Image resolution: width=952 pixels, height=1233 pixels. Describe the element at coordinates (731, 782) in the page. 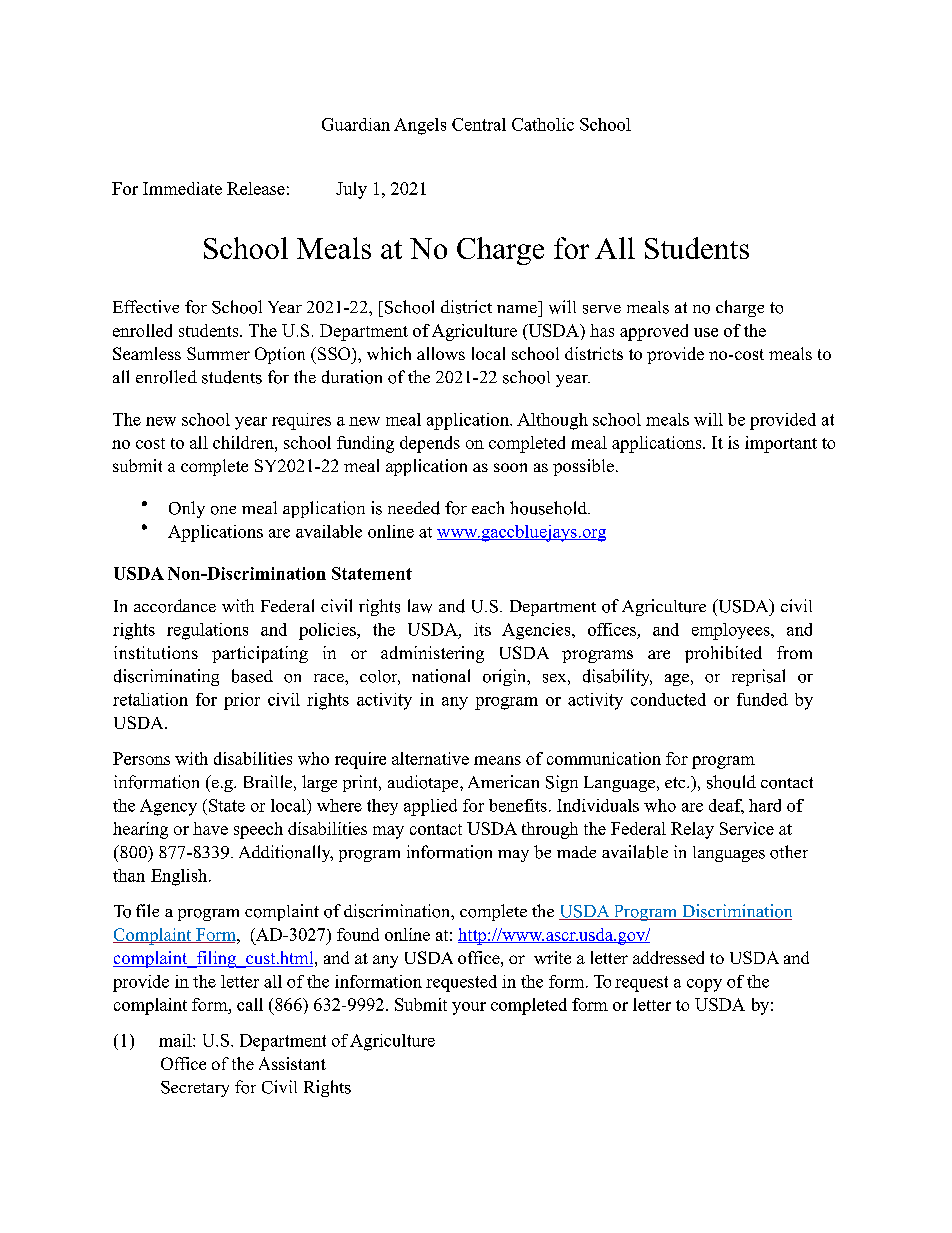

I see `should` at that location.
